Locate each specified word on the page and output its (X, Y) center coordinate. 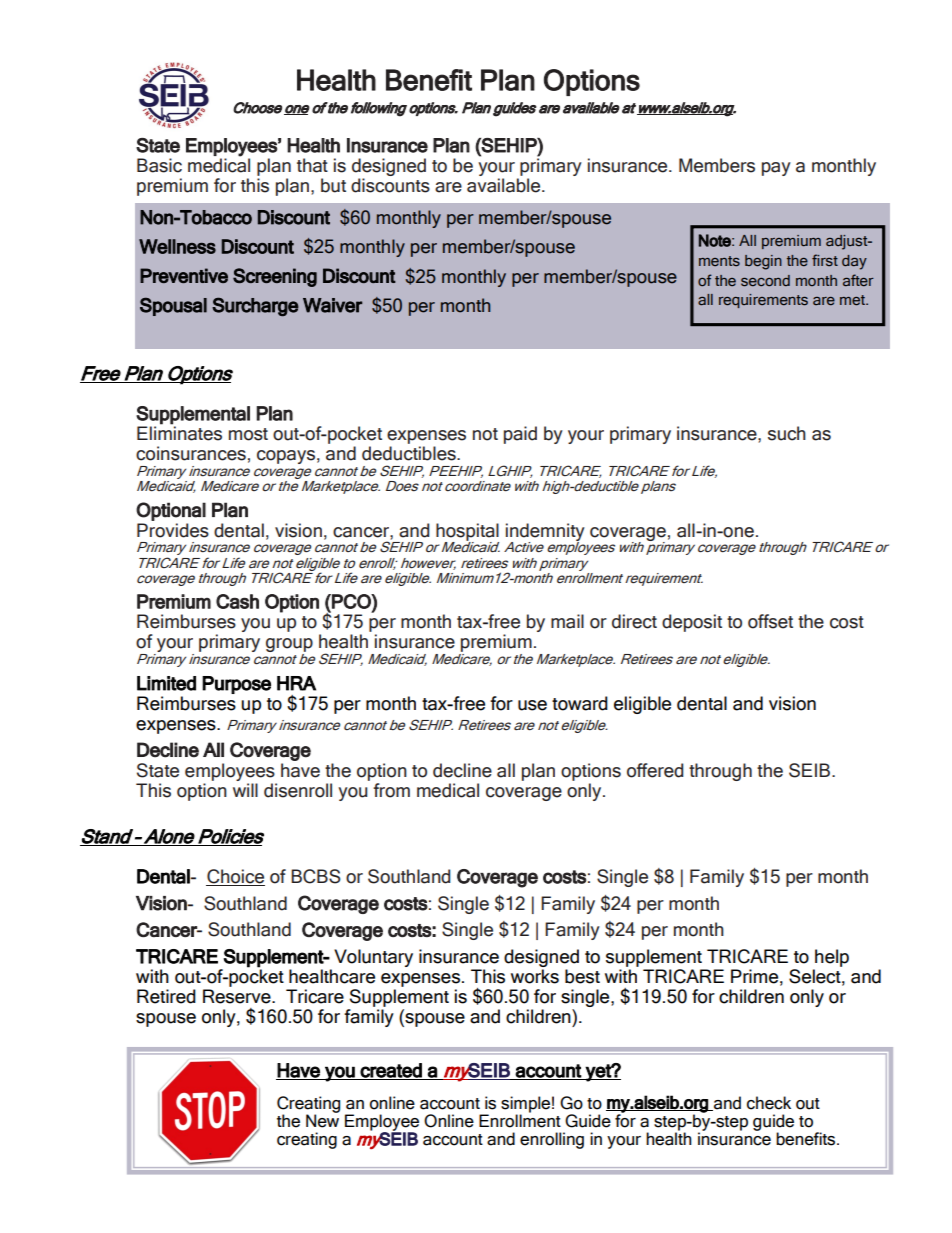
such (787, 433)
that (312, 165)
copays (286, 457)
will (245, 788)
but (333, 185)
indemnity (545, 533)
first (825, 260)
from (391, 790)
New (322, 1120)
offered (655, 770)
